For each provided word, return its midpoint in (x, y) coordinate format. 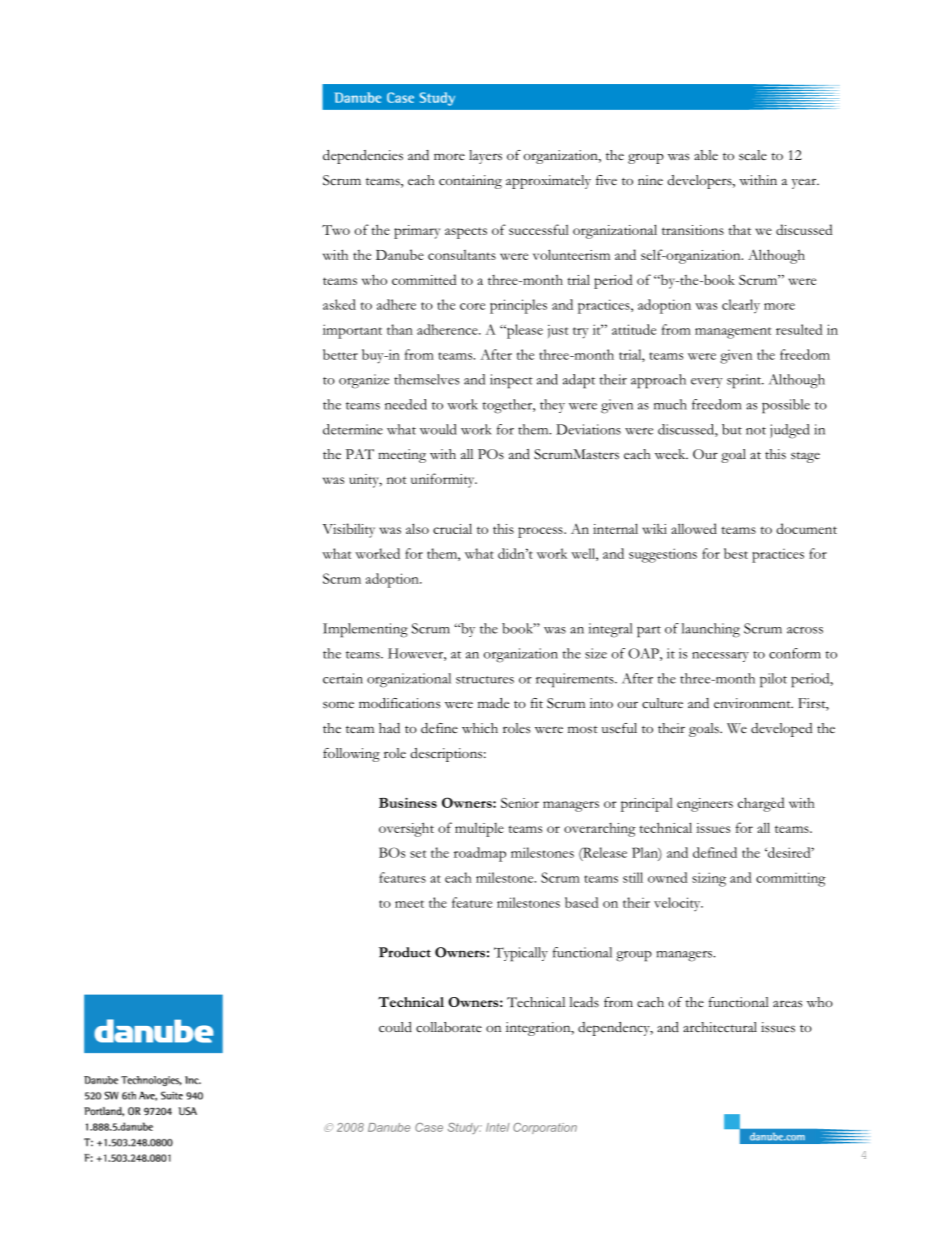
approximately (548, 182)
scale (753, 155)
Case (429, 1127)
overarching (600, 830)
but (732, 429)
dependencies (363, 157)
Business (408, 802)
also (417, 528)
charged (761, 804)
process (541, 532)
